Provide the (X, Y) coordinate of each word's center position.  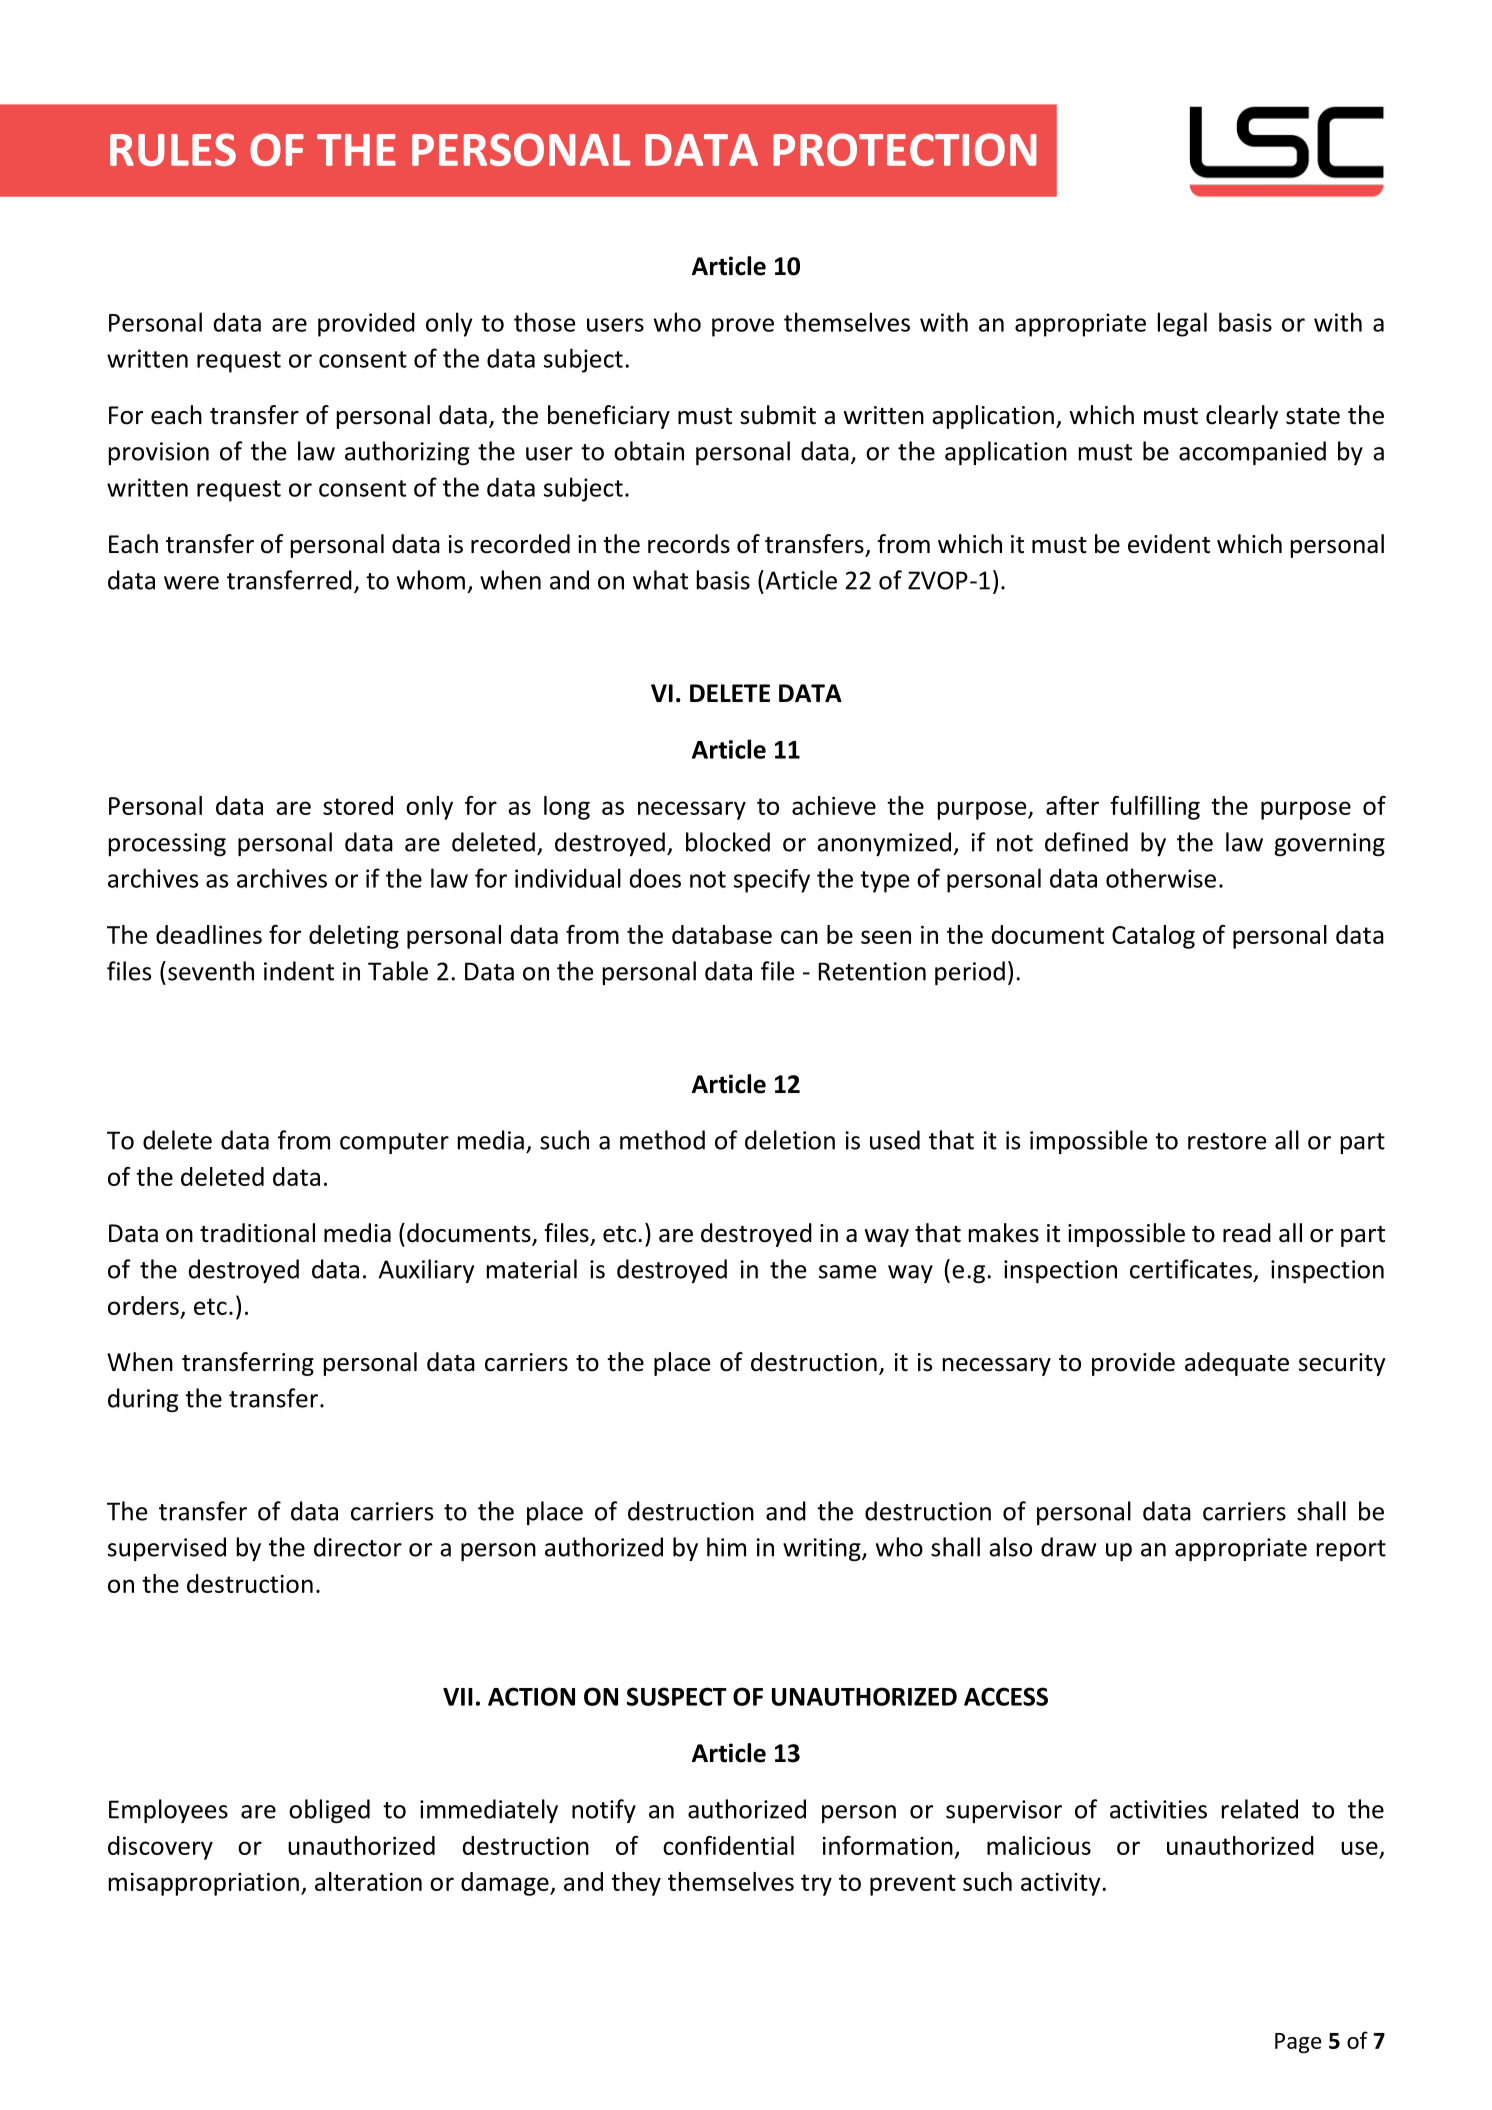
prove (743, 327)
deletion (790, 1140)
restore (1227, 1141)
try (816, 1885)
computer (394, 1143)
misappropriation (204, 1884)
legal (1182, 324)
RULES (173, 149)
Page (1298, 2043)
